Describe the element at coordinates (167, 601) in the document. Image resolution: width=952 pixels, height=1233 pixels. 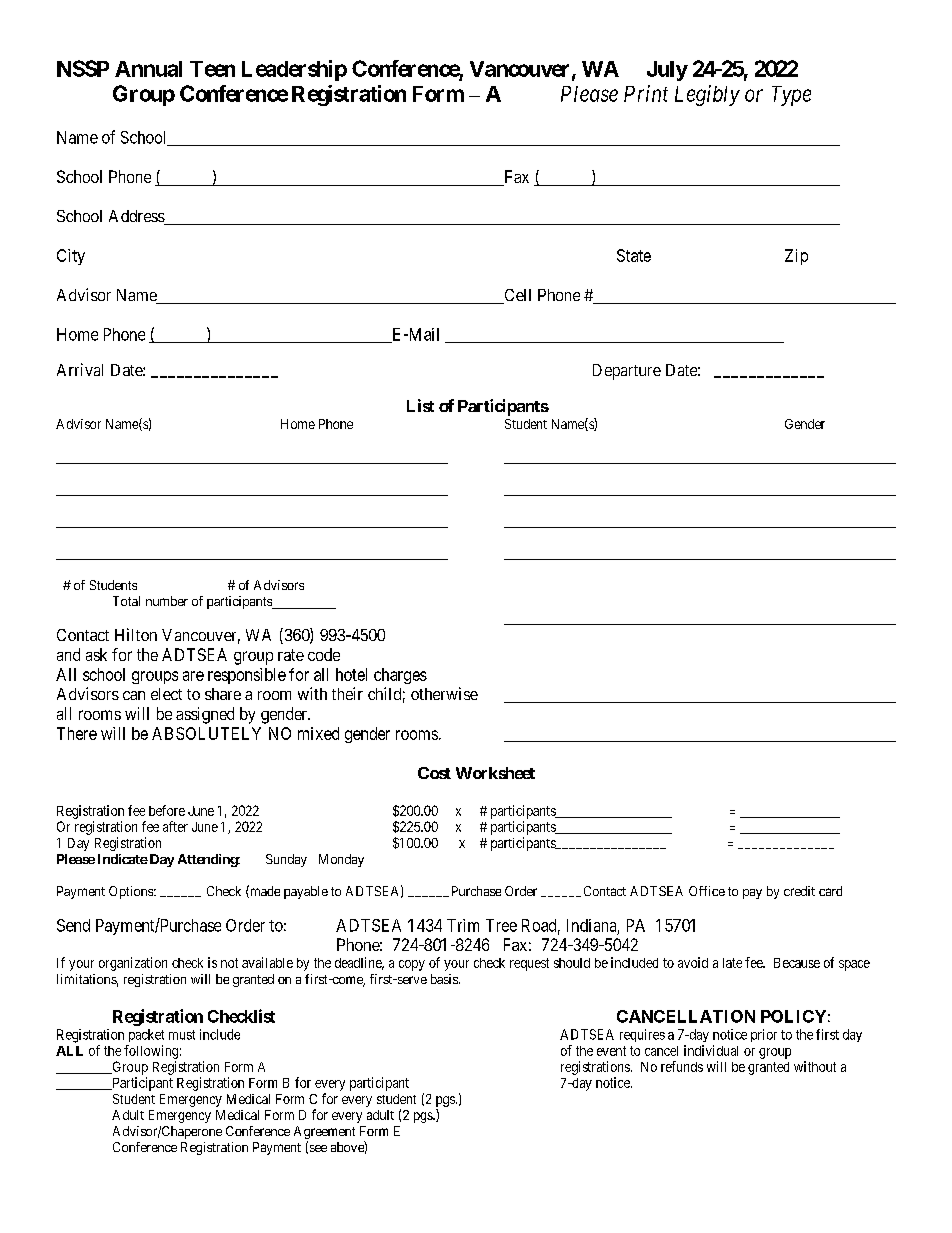
I see `number` at that location.
